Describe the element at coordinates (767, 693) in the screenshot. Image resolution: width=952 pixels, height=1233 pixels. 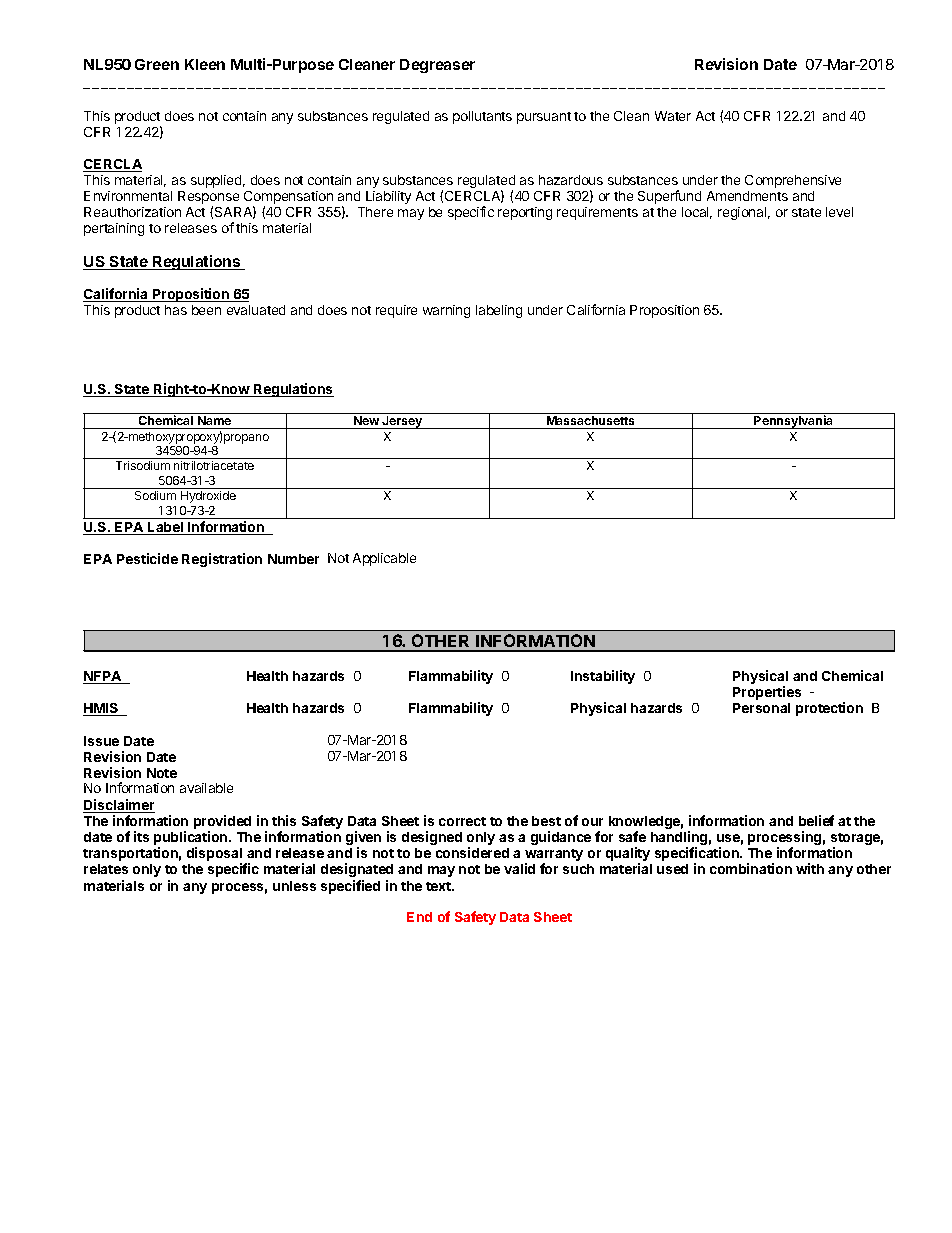
I see `Properties` at that location.
